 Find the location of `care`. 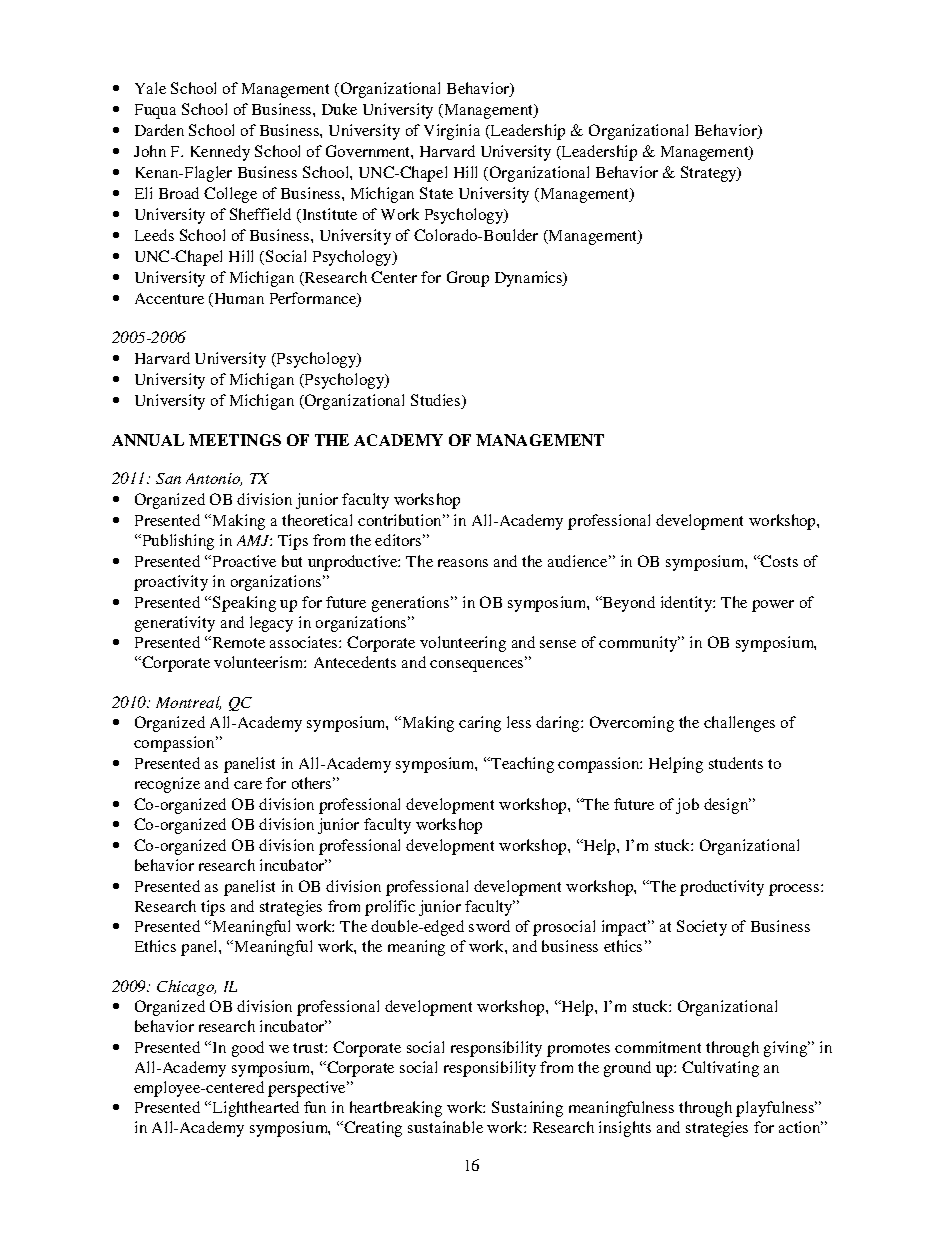

care is located at coordinates (248, 785).
